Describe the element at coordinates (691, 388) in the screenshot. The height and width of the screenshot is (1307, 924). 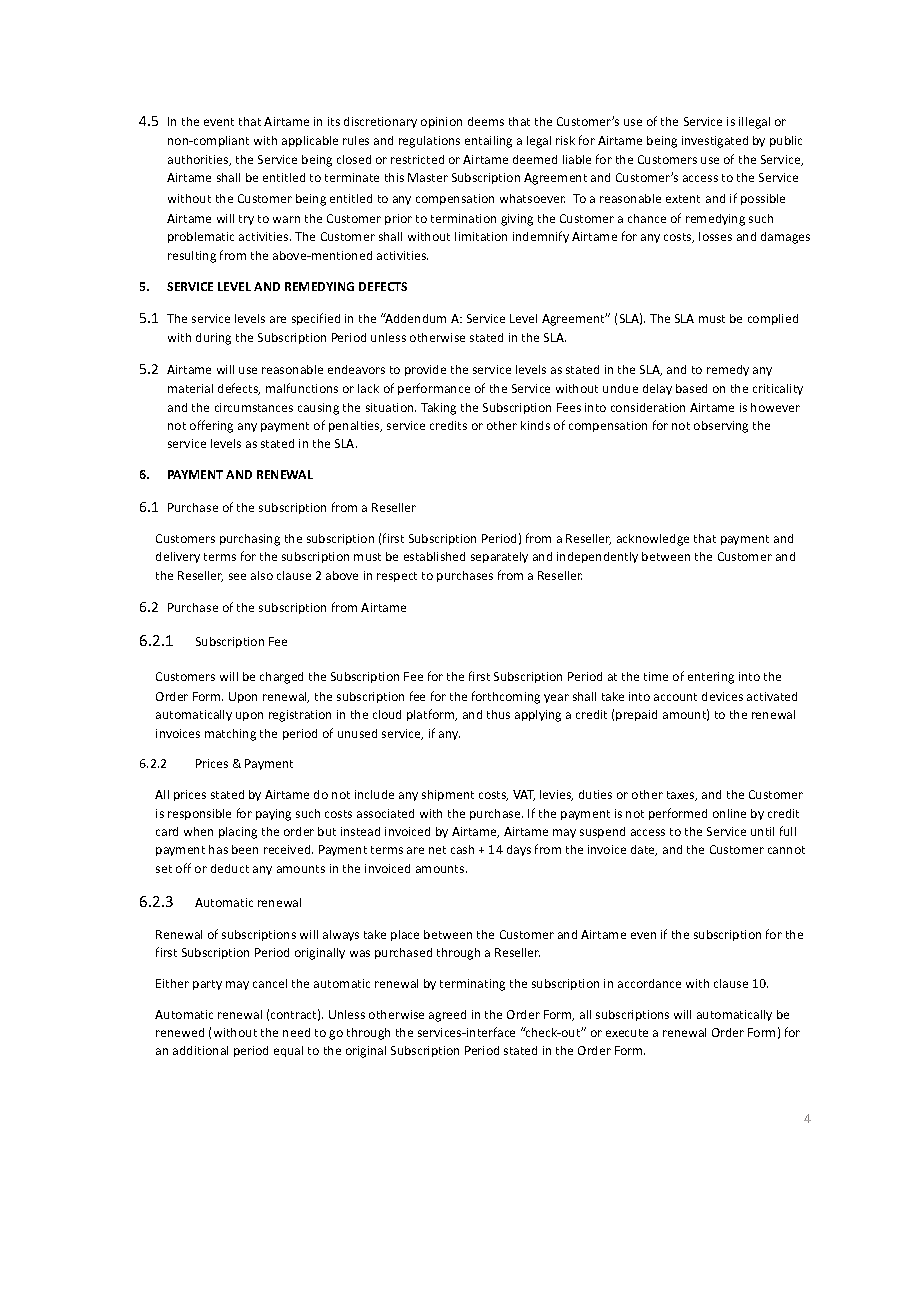
I see `based` at that location.
